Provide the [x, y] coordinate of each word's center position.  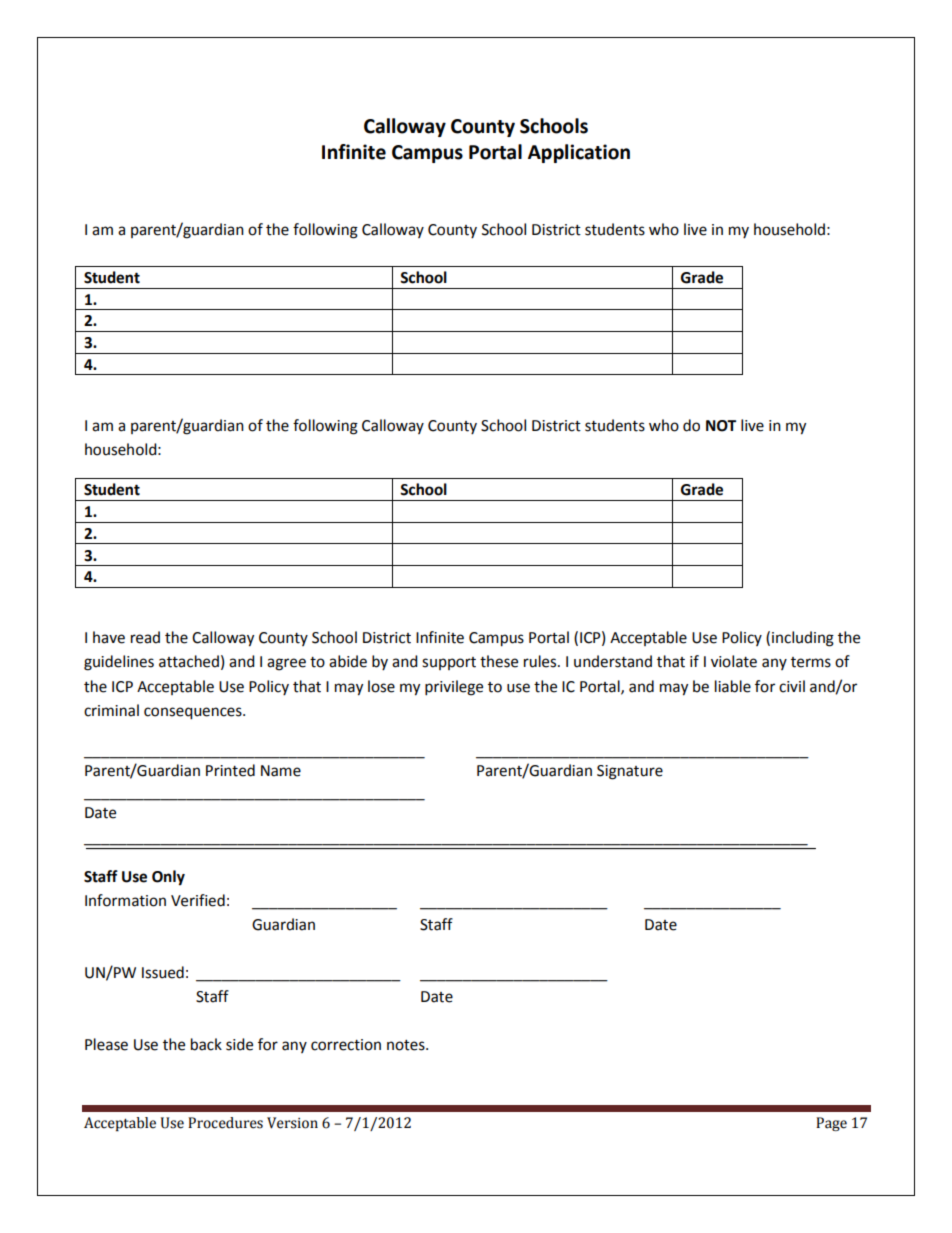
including [803, 639]
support [449, 663]
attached [189, 661]
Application [579, 153]
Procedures [225, 1123]
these [499, 661]
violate [734, 661]
